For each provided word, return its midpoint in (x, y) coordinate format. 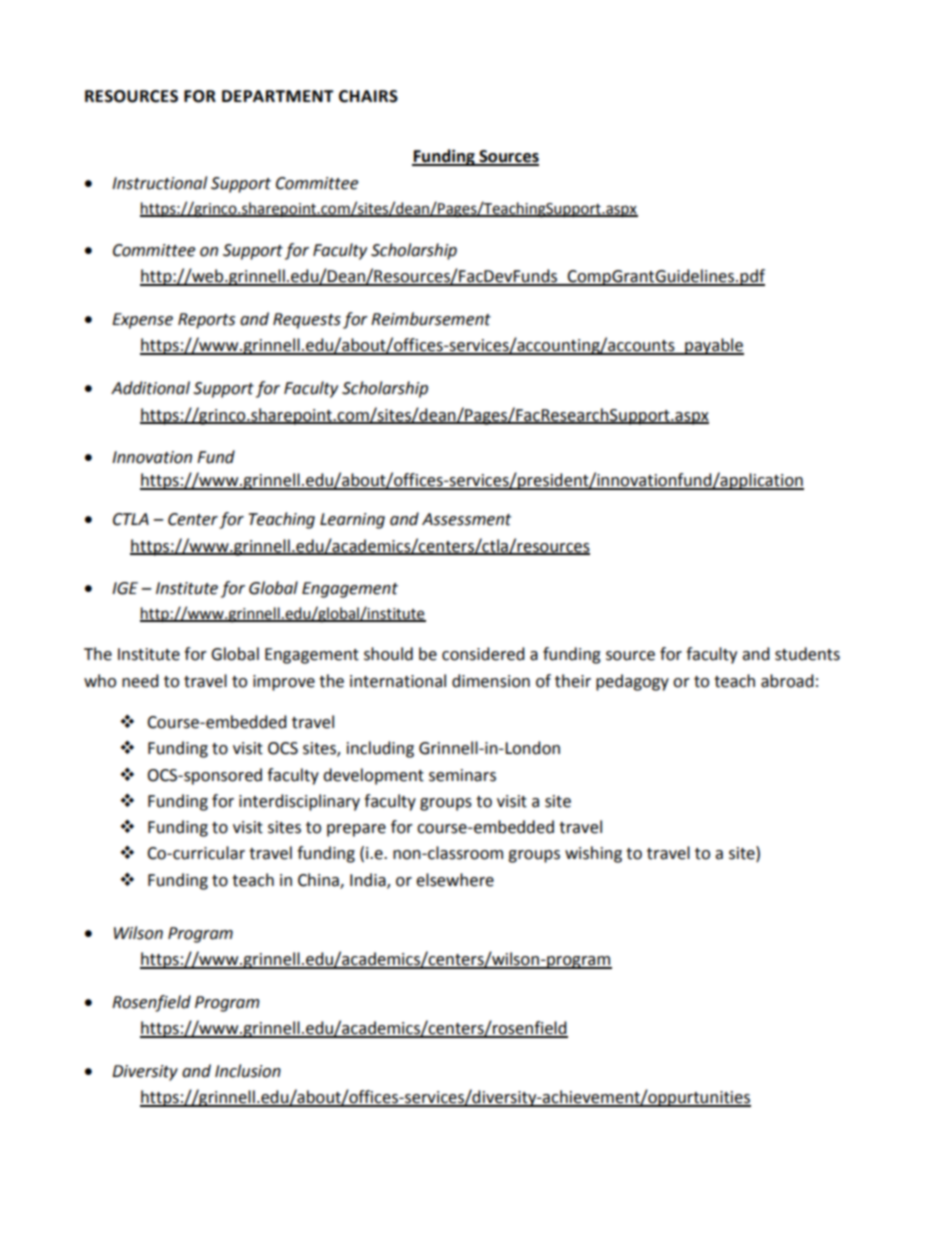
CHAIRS (368, 96)
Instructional (159, 183)
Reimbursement (431, 319)
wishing (593, 854)
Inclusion (248, 1071)
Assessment (466, 519)
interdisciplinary (299, 802)
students (807, 654)
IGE (125, 588)
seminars (462, 775)
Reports (206, 321)
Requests (307, 321)
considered (483, 654)
